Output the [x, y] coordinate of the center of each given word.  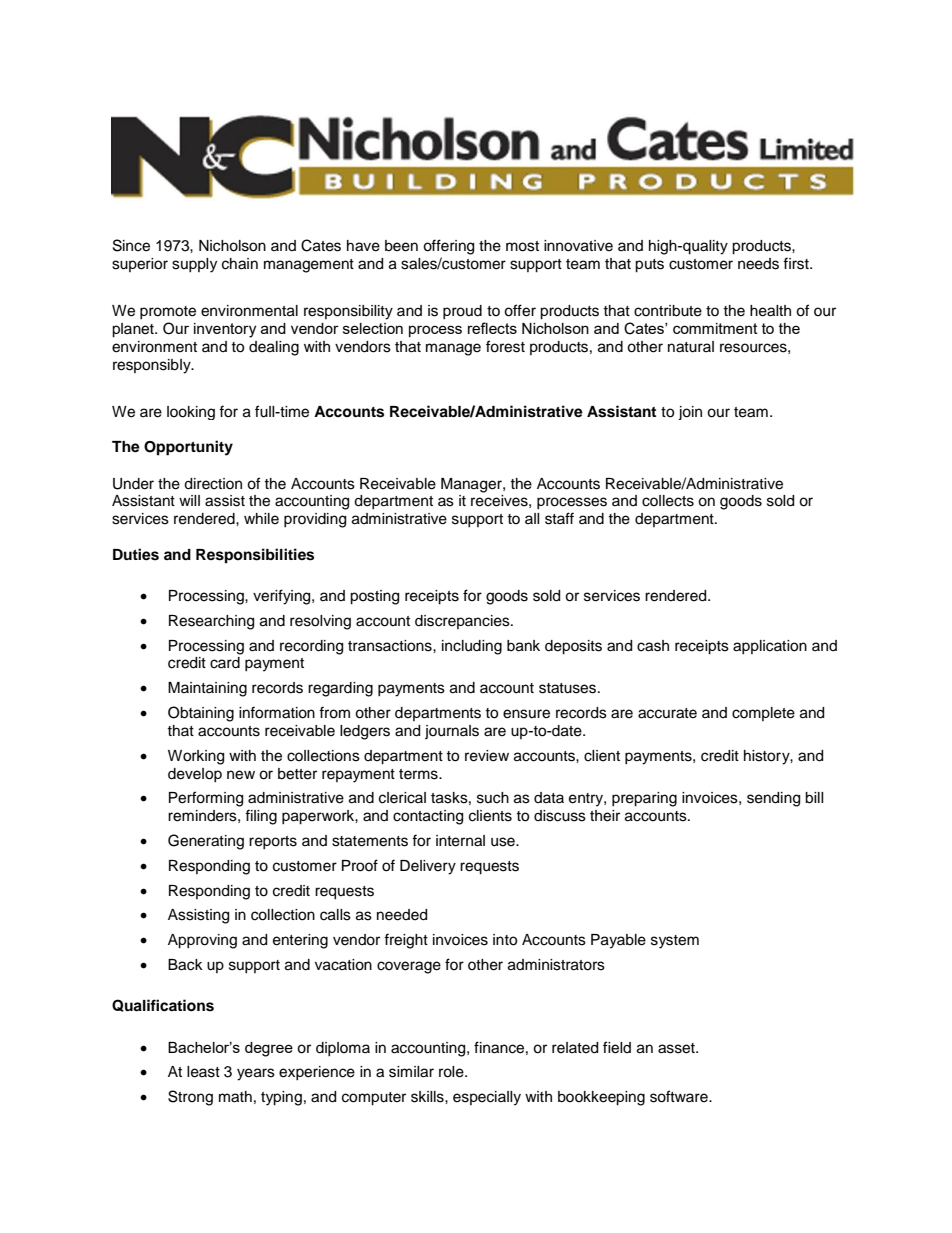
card [225, 663]
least [203, 1072]
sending [773, 799]
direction [213, 484]
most [522, 246]
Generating [206, 842]
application [770, 647]
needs [758, 264]
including [472, 647]
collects [668, 501]
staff [559, 518]
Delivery [428, 867]
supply [194, 265]
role [452, 1072]
